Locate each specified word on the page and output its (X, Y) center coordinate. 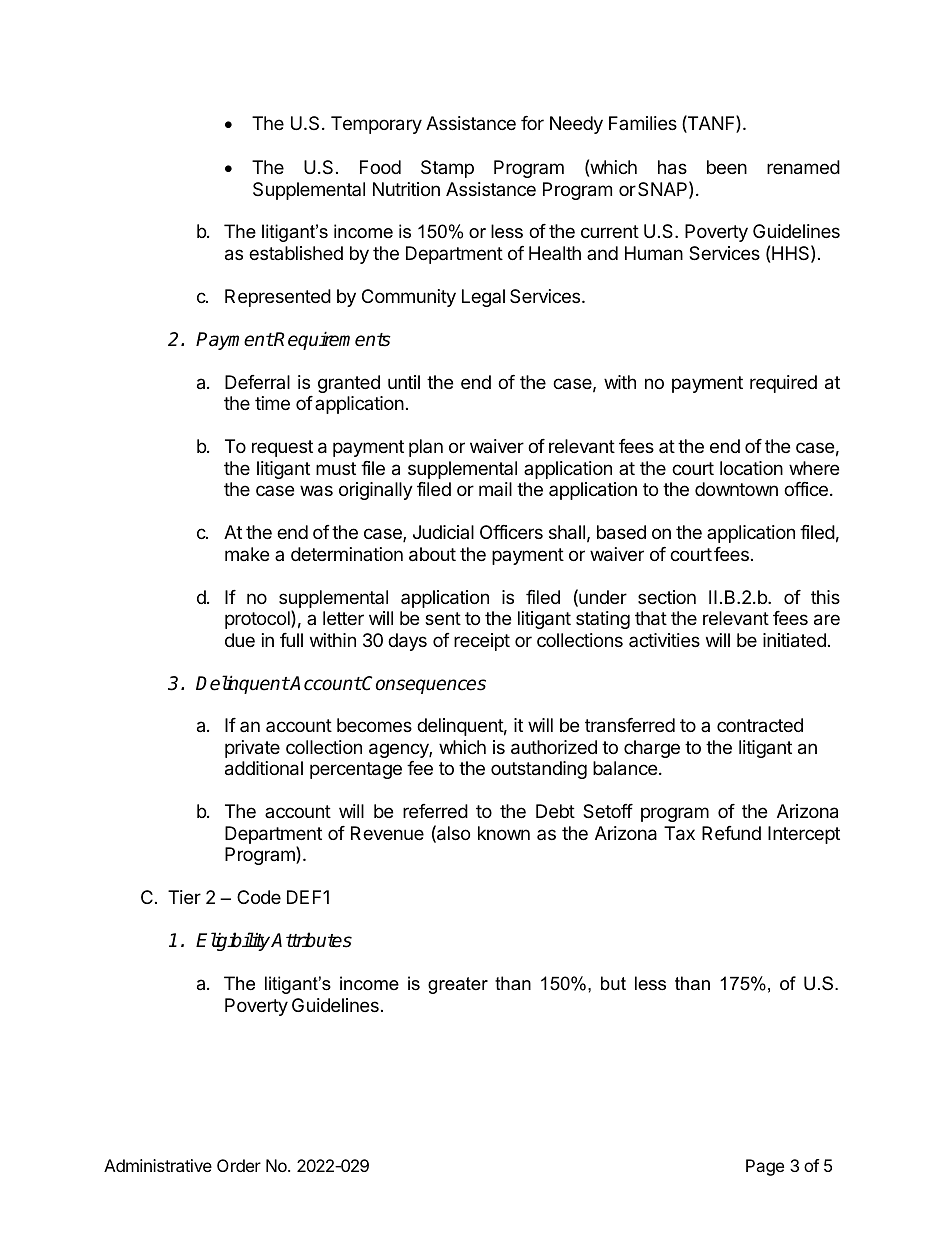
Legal (483, 298)
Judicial (443, 532)
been (727, 167)
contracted (760, 725)
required (783, 384)
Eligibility (234, 941)
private (252, 749)
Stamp (447, 169)
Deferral (257, 382)
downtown (736, 489)
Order (239, 1165)
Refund (731, 833)
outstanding (539, 770)
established (296, 253)
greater (458, 985)
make (247, 554)
